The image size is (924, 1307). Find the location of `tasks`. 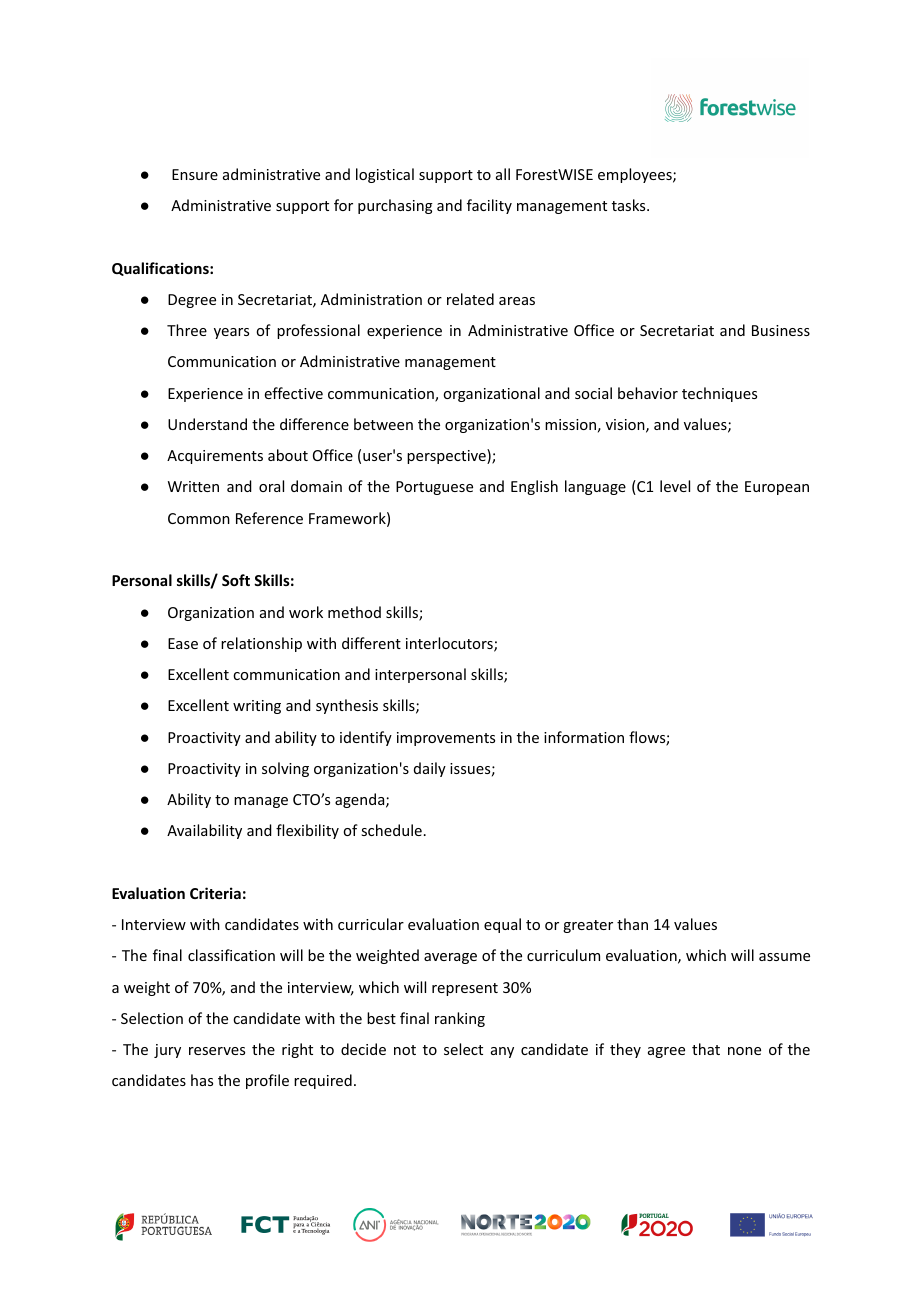

tasks is located at coordinates (630, 205).
